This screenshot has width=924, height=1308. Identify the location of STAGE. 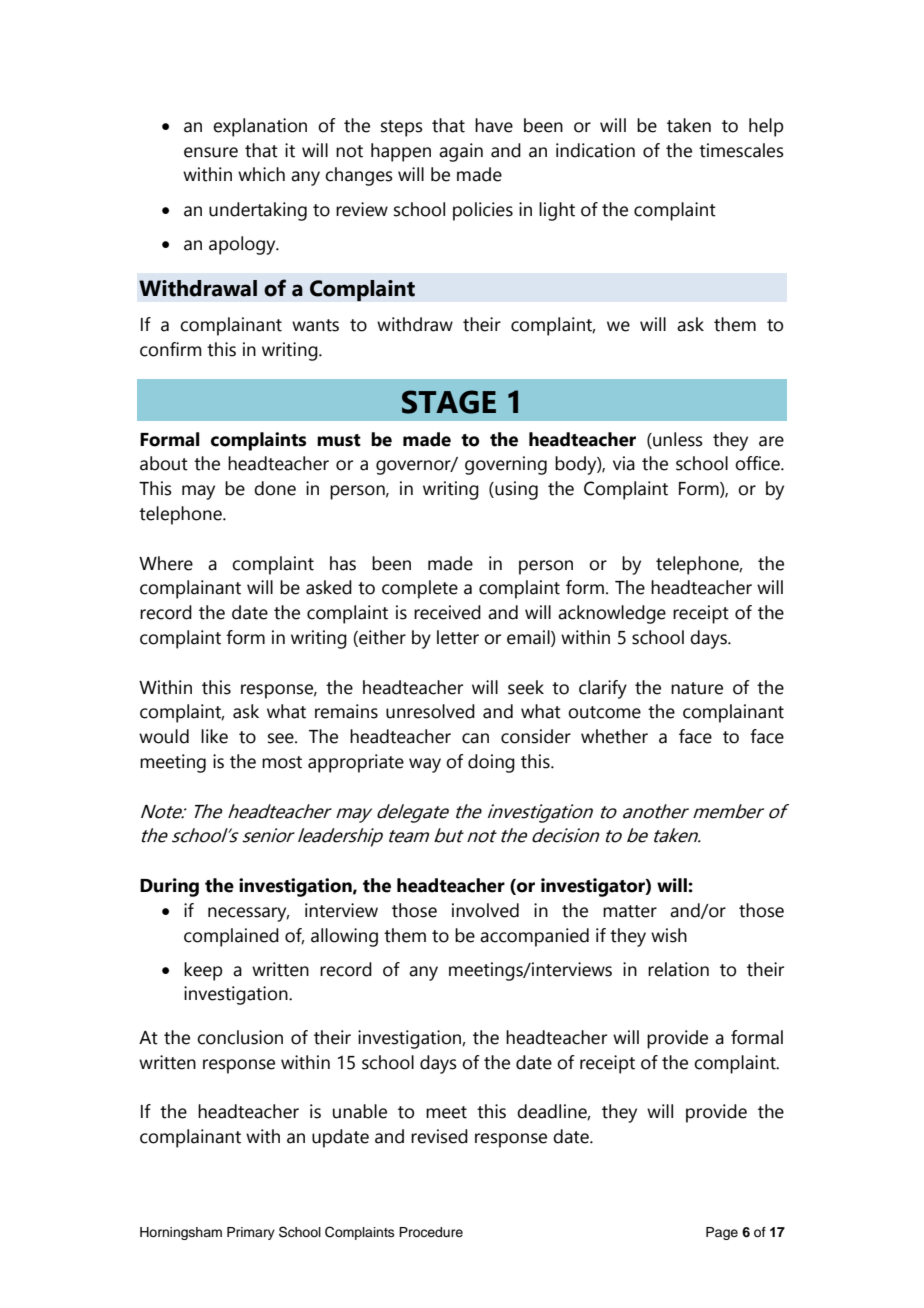
(449, 402).
